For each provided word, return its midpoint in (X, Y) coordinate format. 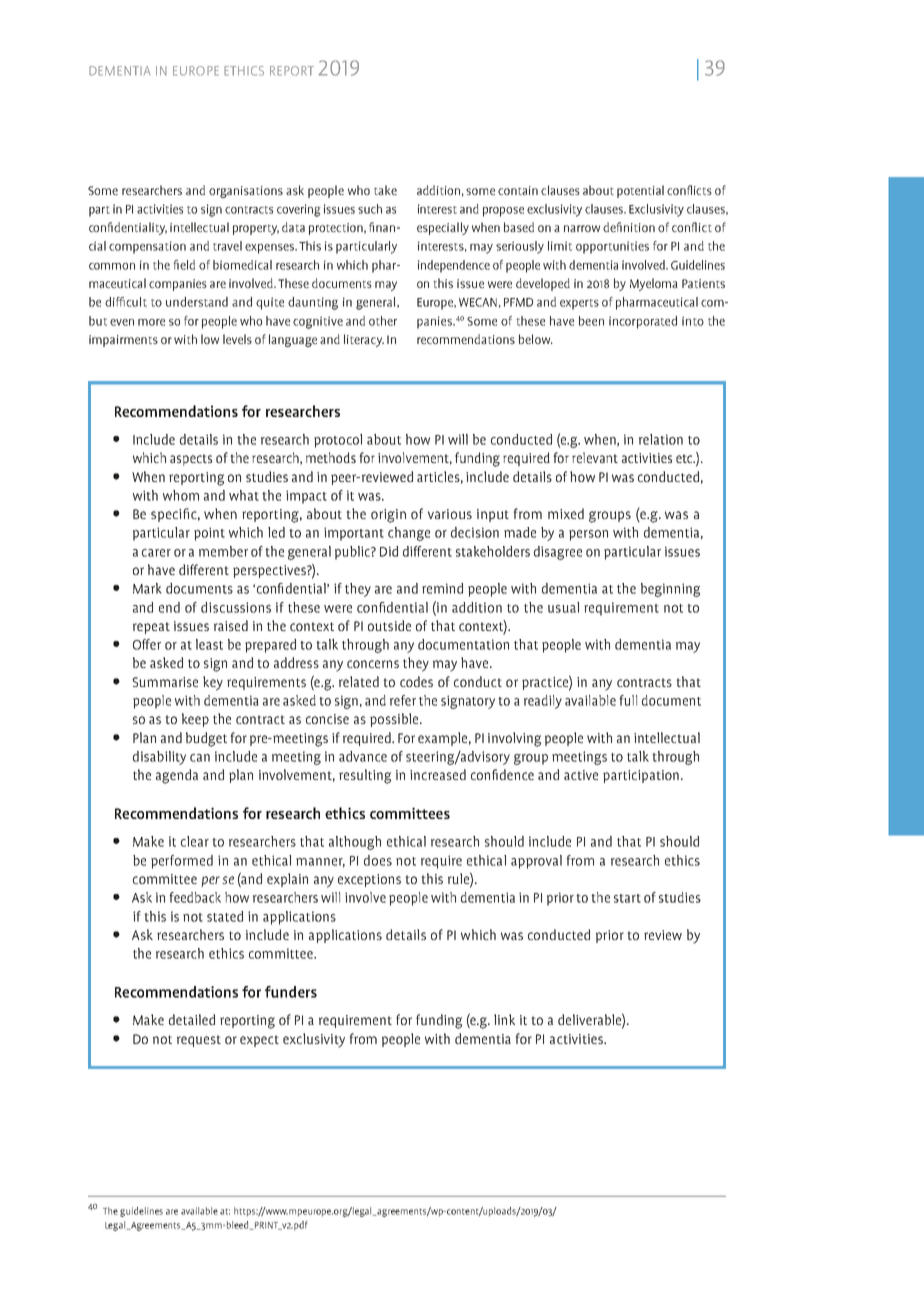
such (370, 209)
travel (227, 246)
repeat (151, 628)
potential (640, 191)
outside (389, 625)
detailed (192, 1019)
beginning (670, 590)
